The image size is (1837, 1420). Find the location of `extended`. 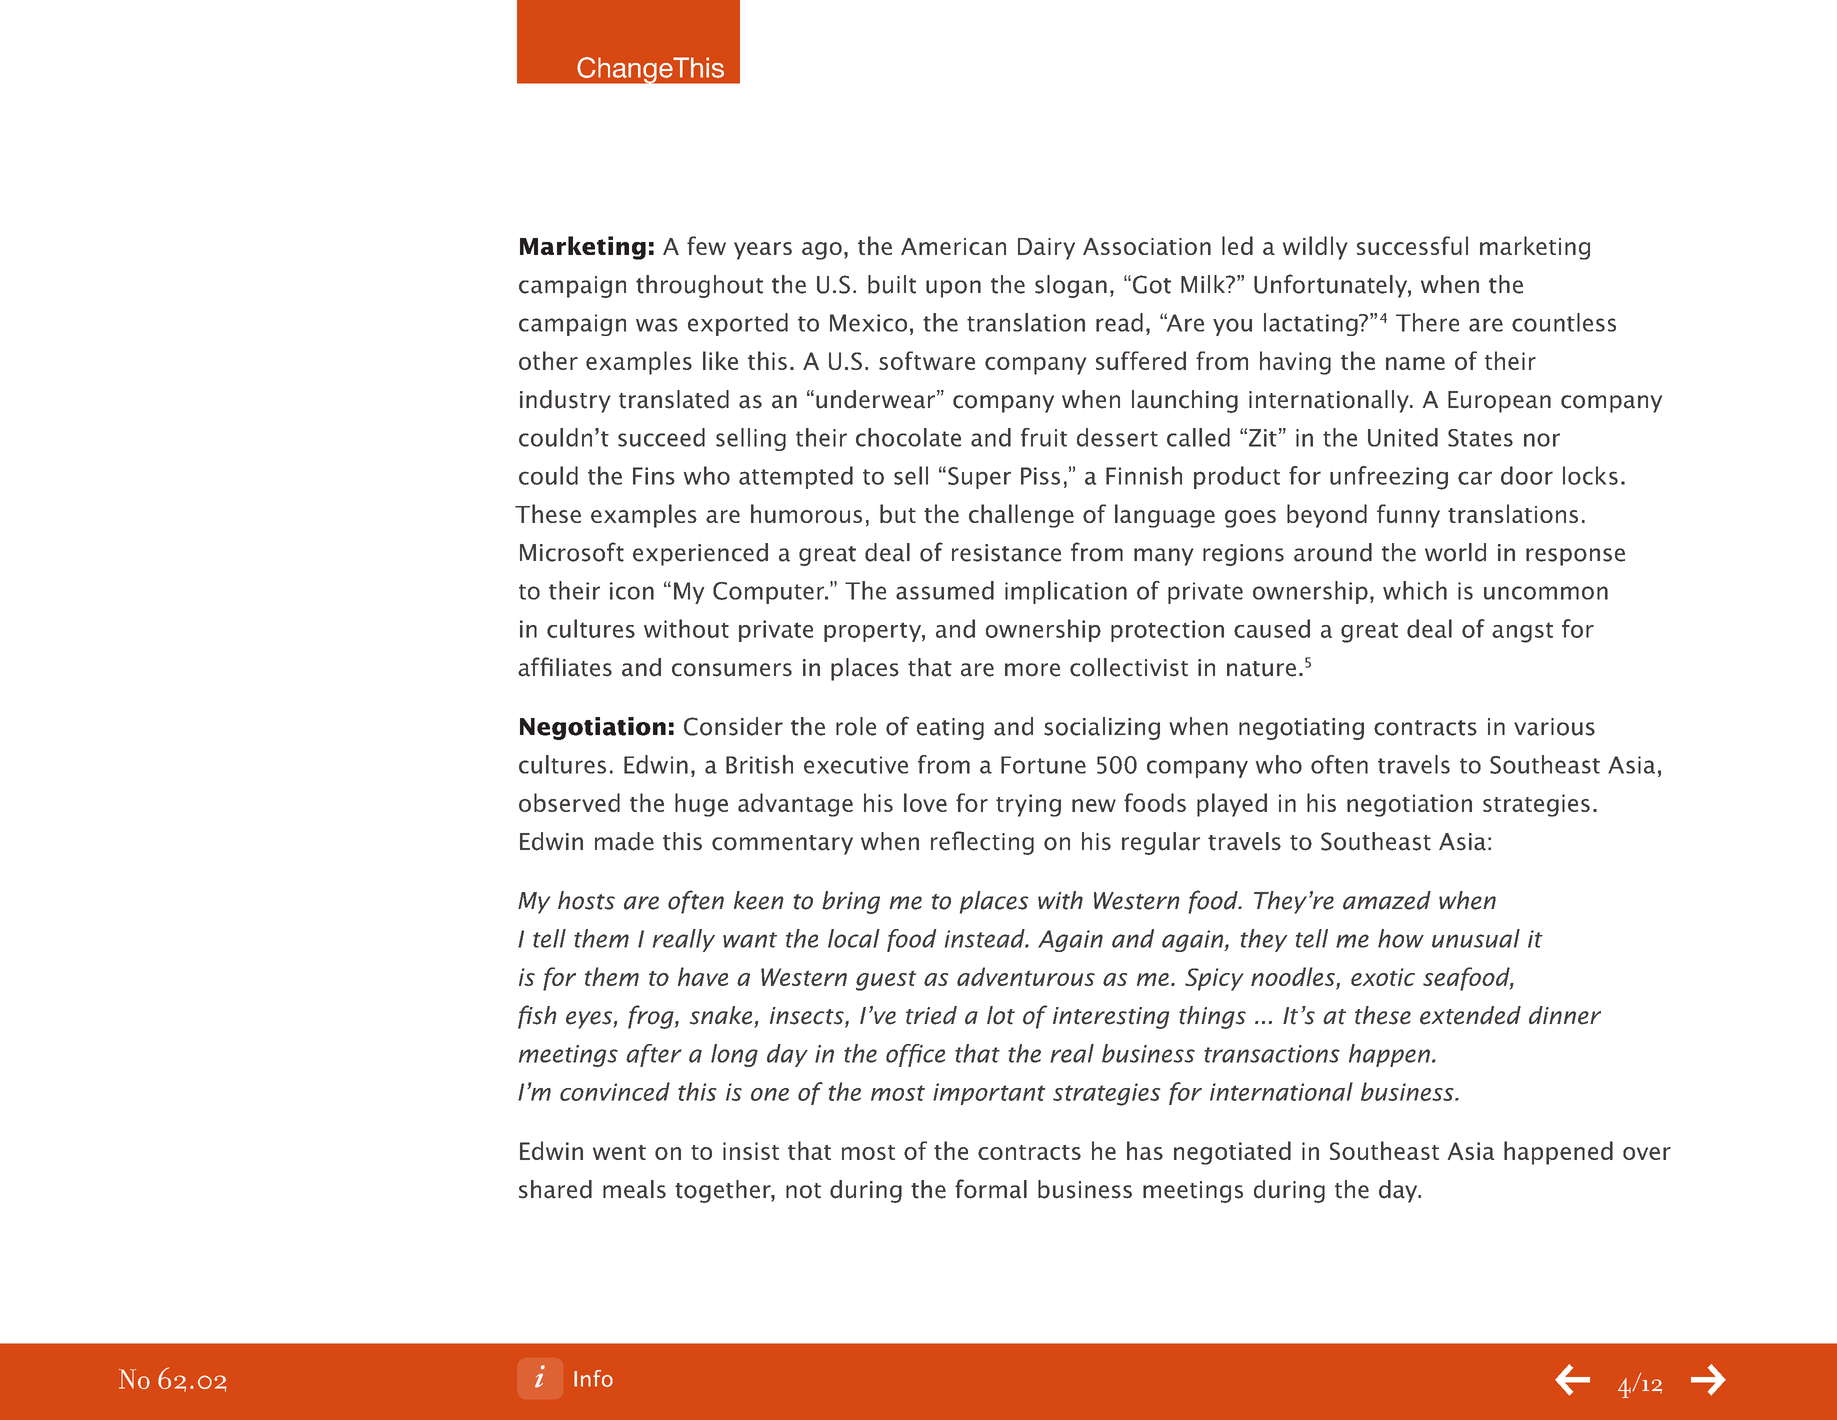

extended is located at coordinates (1470, 1015).
